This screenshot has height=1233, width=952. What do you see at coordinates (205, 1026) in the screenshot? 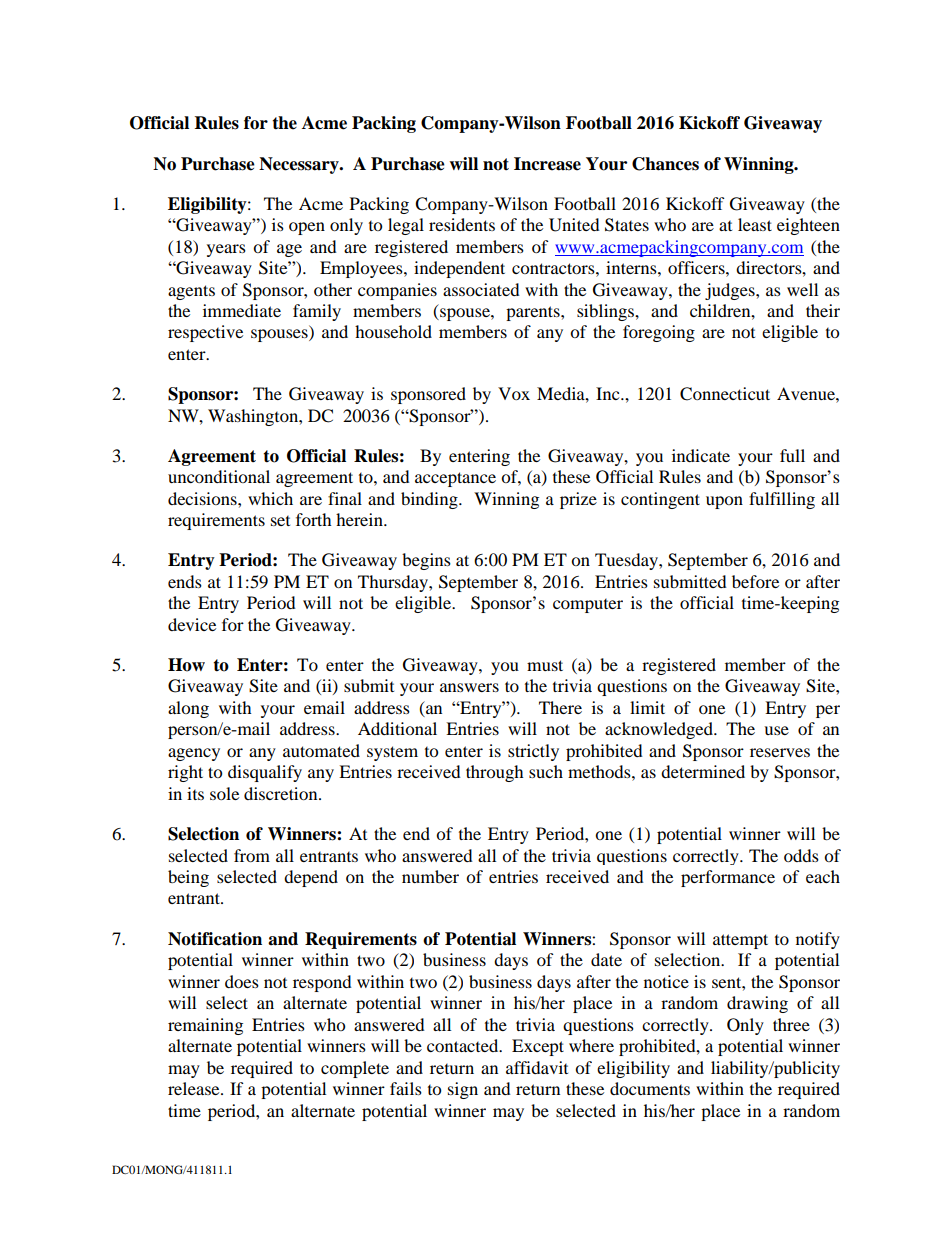
I see `remaining` at bounding box center [205, 1026].
